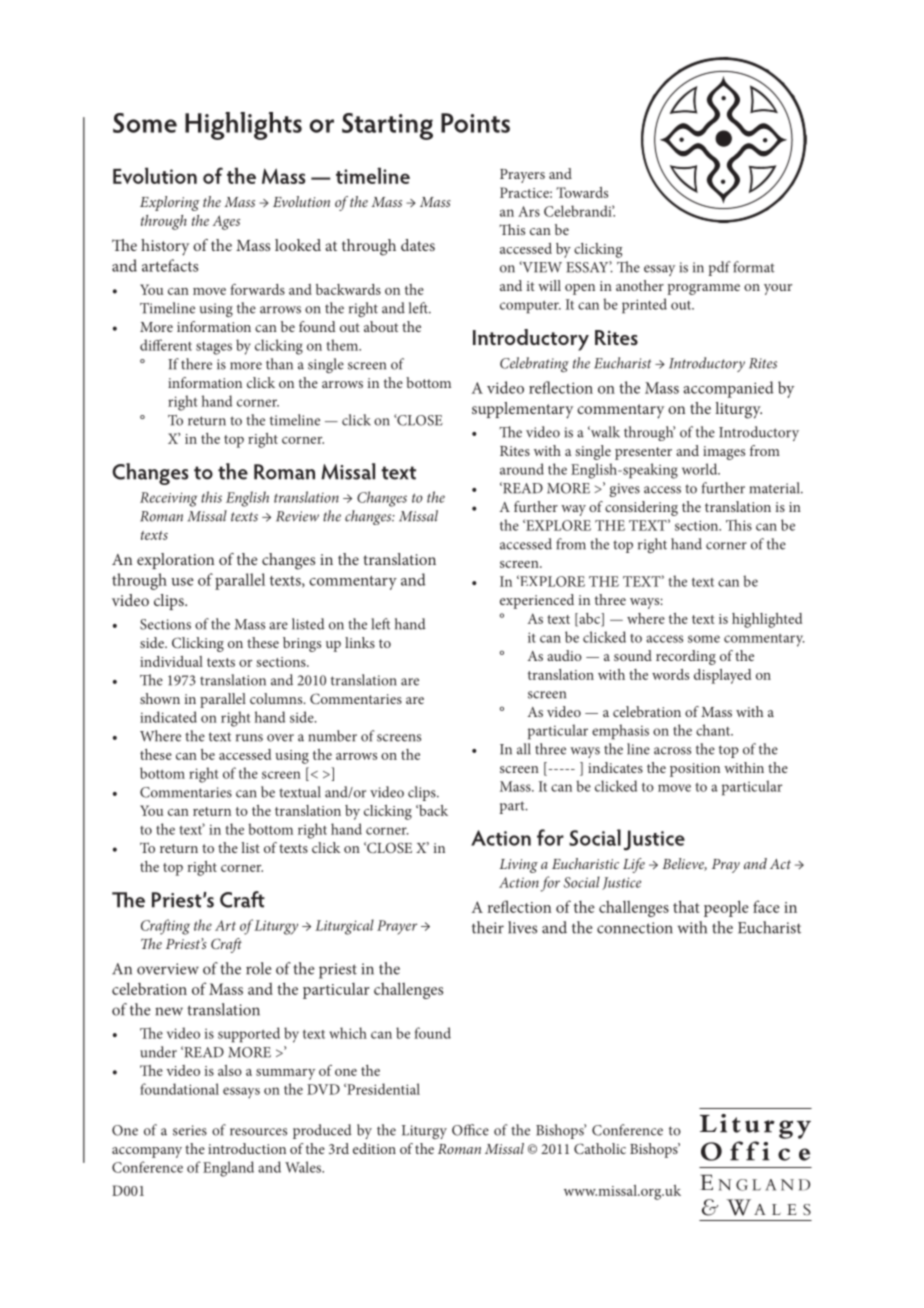 This screenshot has width=924, height=1308. Describe the element at coordinates (196, 364) in the screenshot. I see `there` at that location.
